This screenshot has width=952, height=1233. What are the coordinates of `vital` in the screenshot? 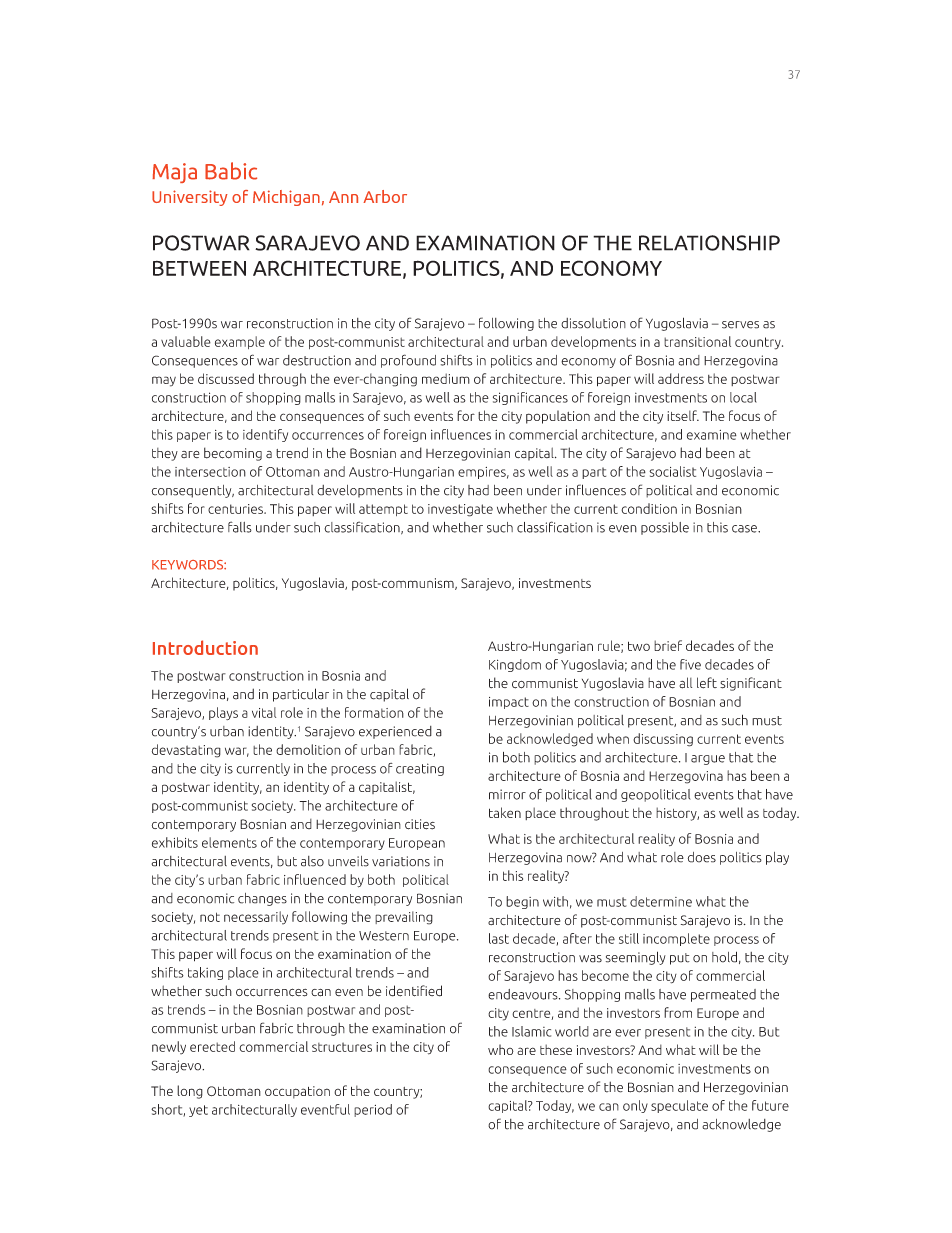 It's located at (264, 712).
